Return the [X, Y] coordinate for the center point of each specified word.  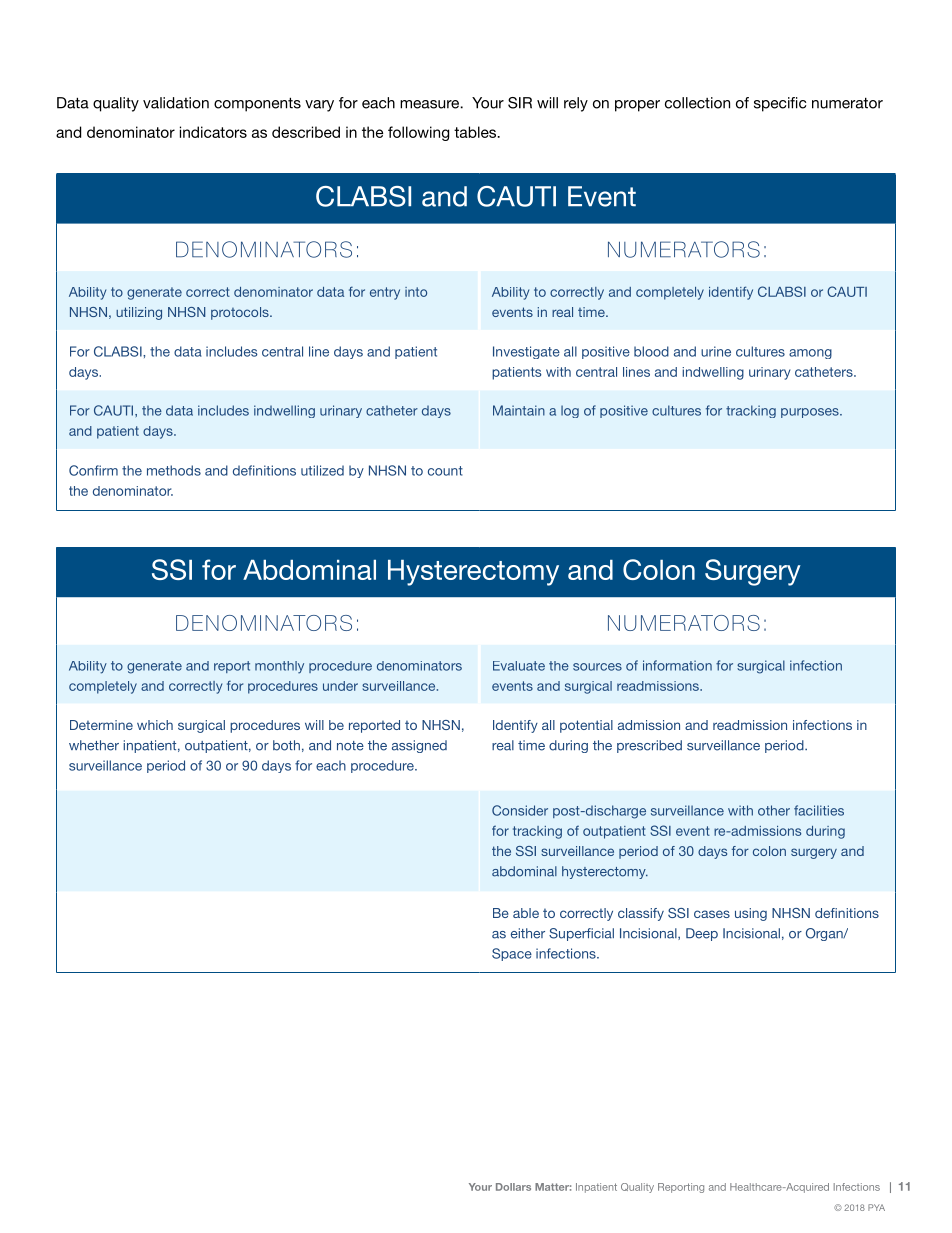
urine [716, 351]
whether [94, 745]
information [677, 665]
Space [512, 954]
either [528, 933]
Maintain [519, 410]
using [751, 914]
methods [174, 470]
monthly [279, 667]
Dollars [513, 1187]
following [418, 133]
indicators [213, 132]
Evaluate [519, 666]
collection [697, 103]
